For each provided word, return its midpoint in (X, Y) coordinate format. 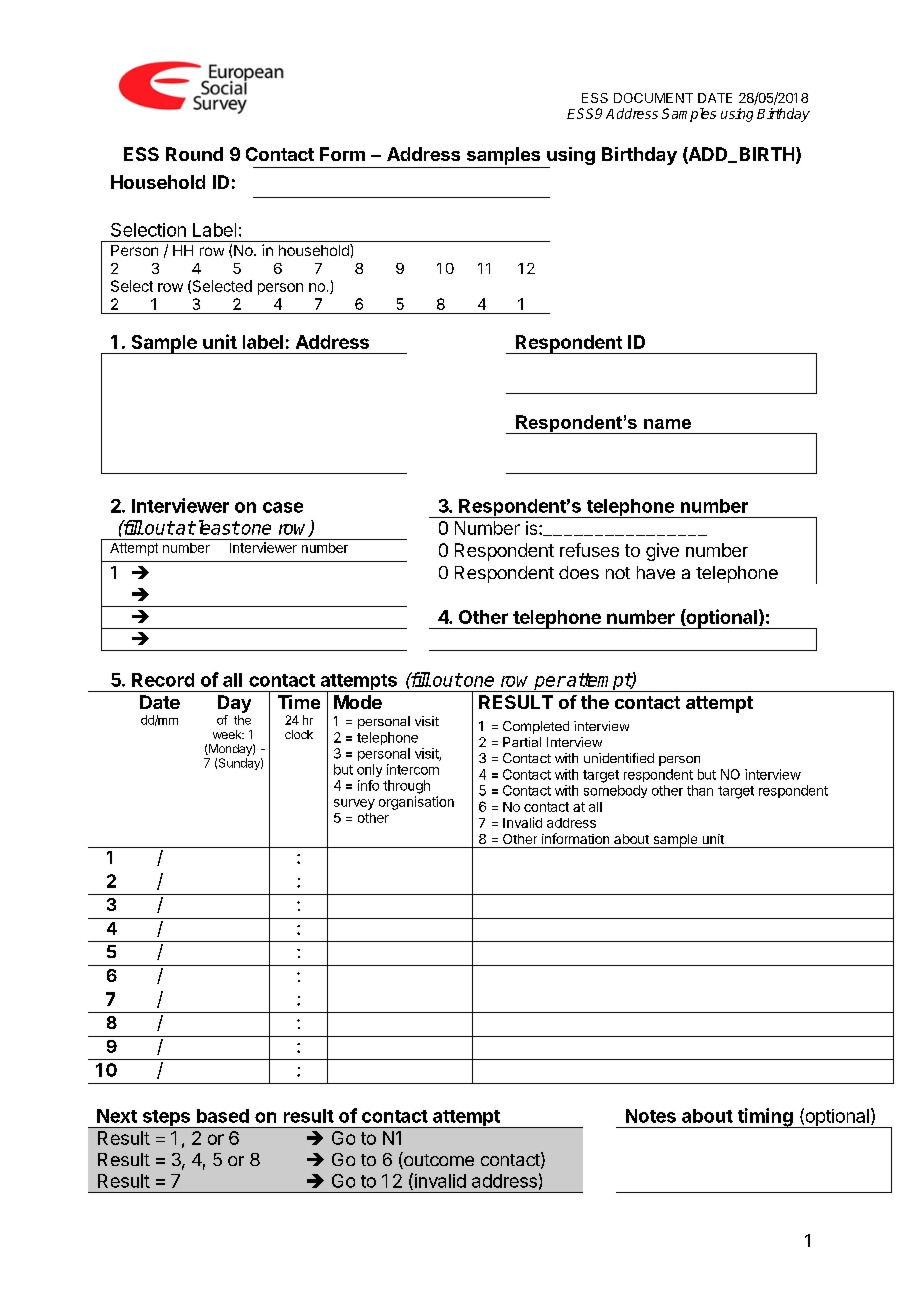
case (283, 507)
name (667, 424)
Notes (651, 1116)
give (662, 552)
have (656, 572)
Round (194, 154)
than (700, 790)
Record (163, 680)
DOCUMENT (653, 98)
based (223, 1116)
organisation (416, 803)
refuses (589, 550)
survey (354, 804)
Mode (358, 702)
